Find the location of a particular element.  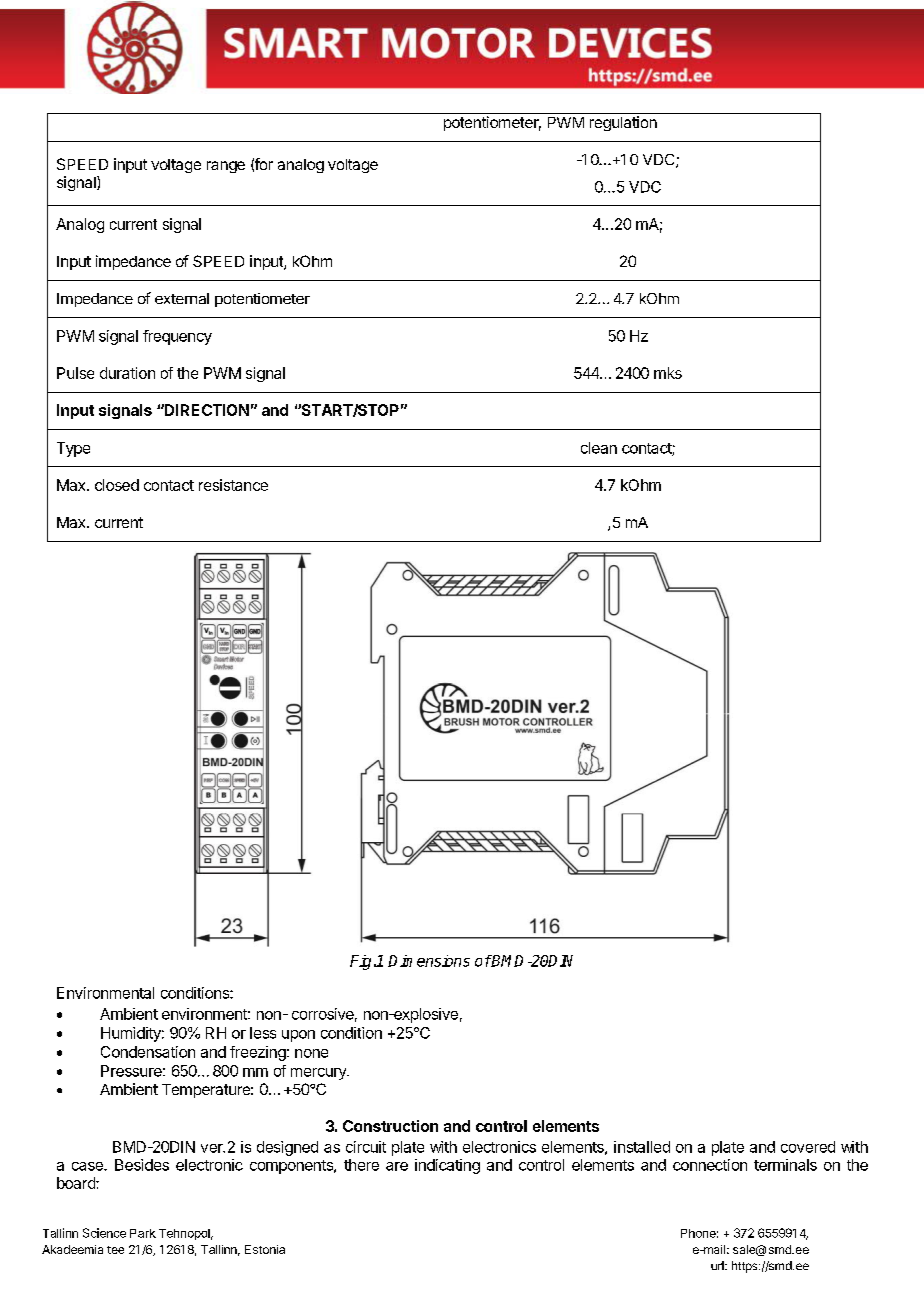

none is located at coordinates (311, 1053).
